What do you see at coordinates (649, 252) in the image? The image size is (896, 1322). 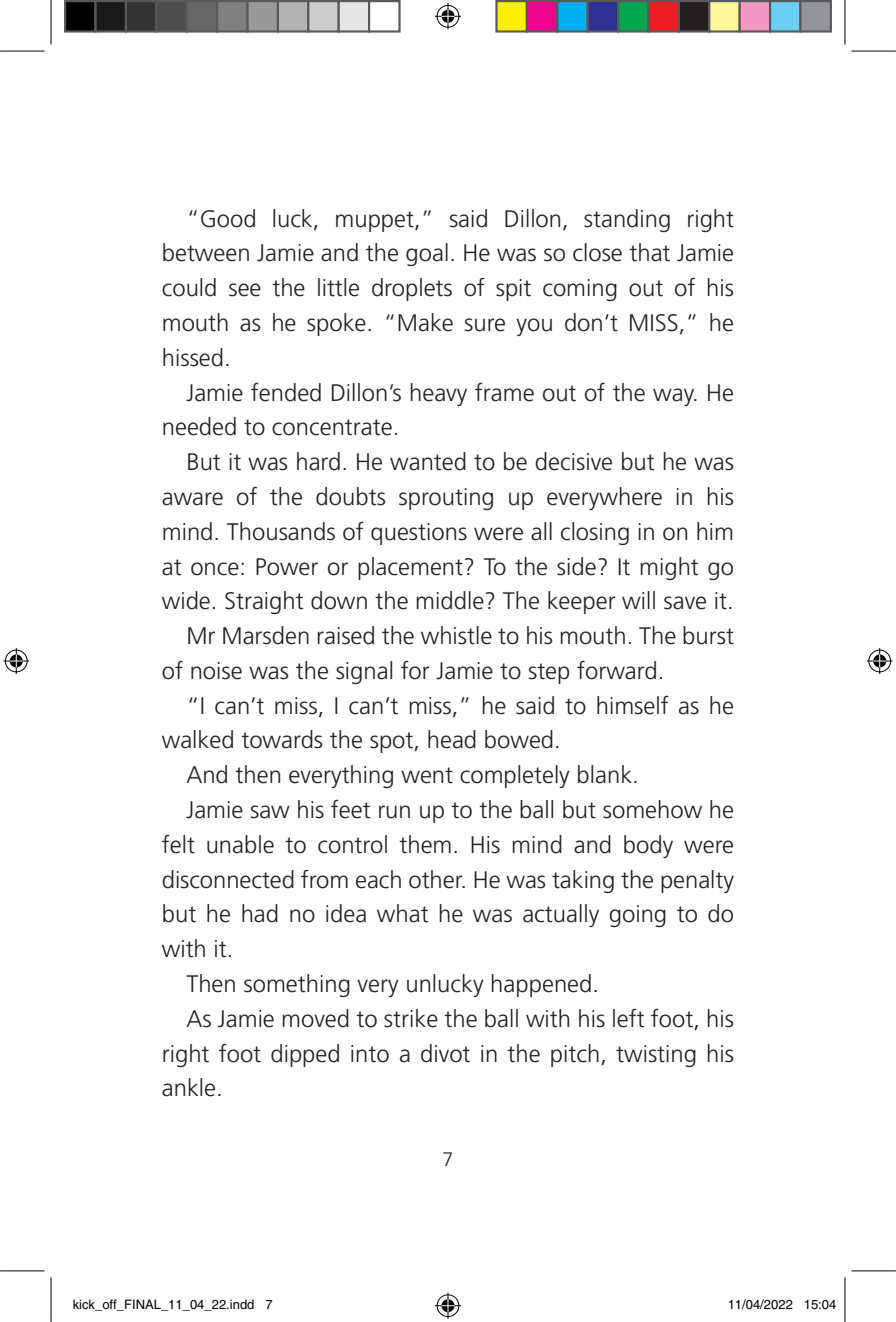 I see `that` at bounding box center [649, 252].
